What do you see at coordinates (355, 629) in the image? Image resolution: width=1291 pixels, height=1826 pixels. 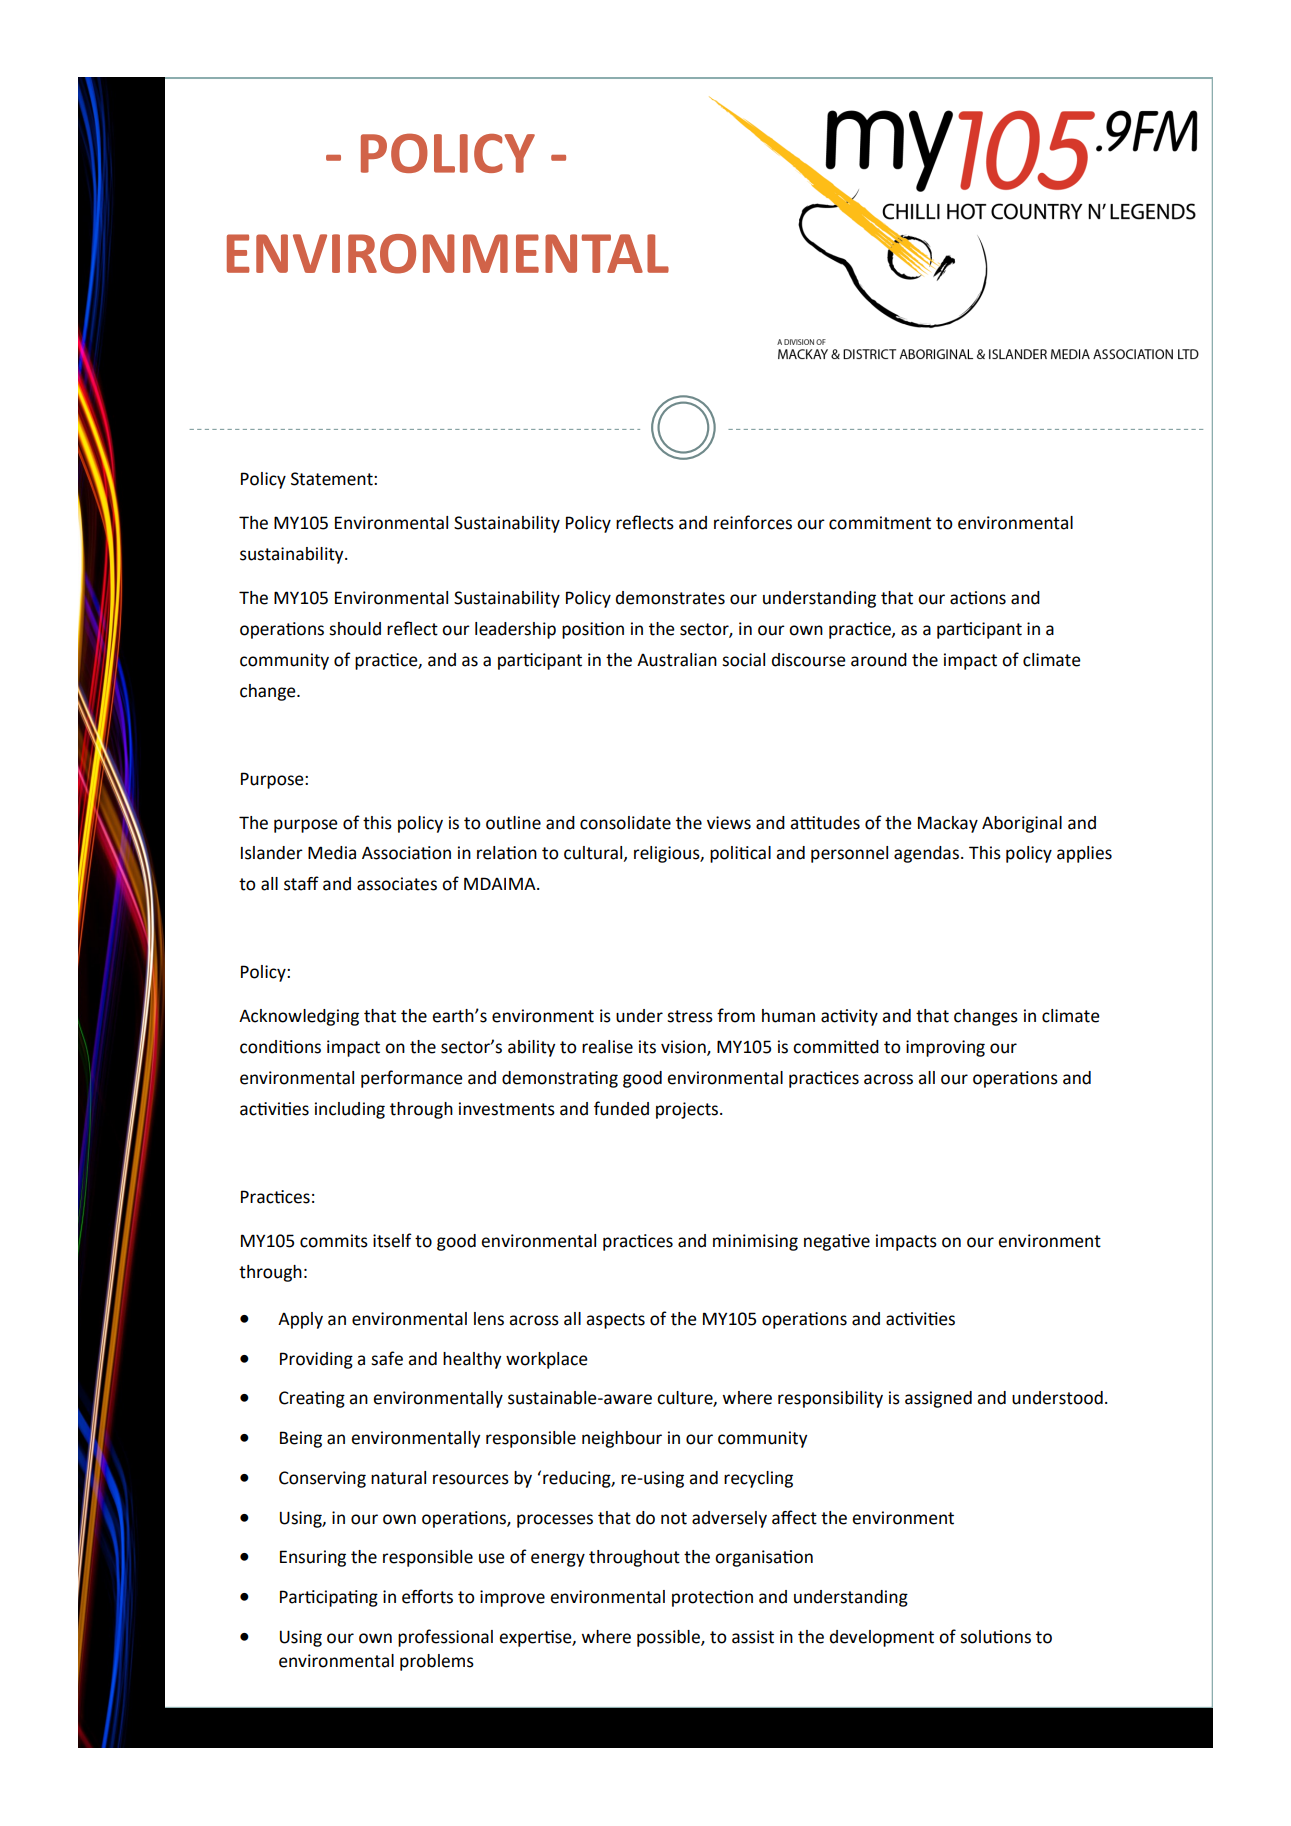 I see `should` at bounding box center [355, 629].
